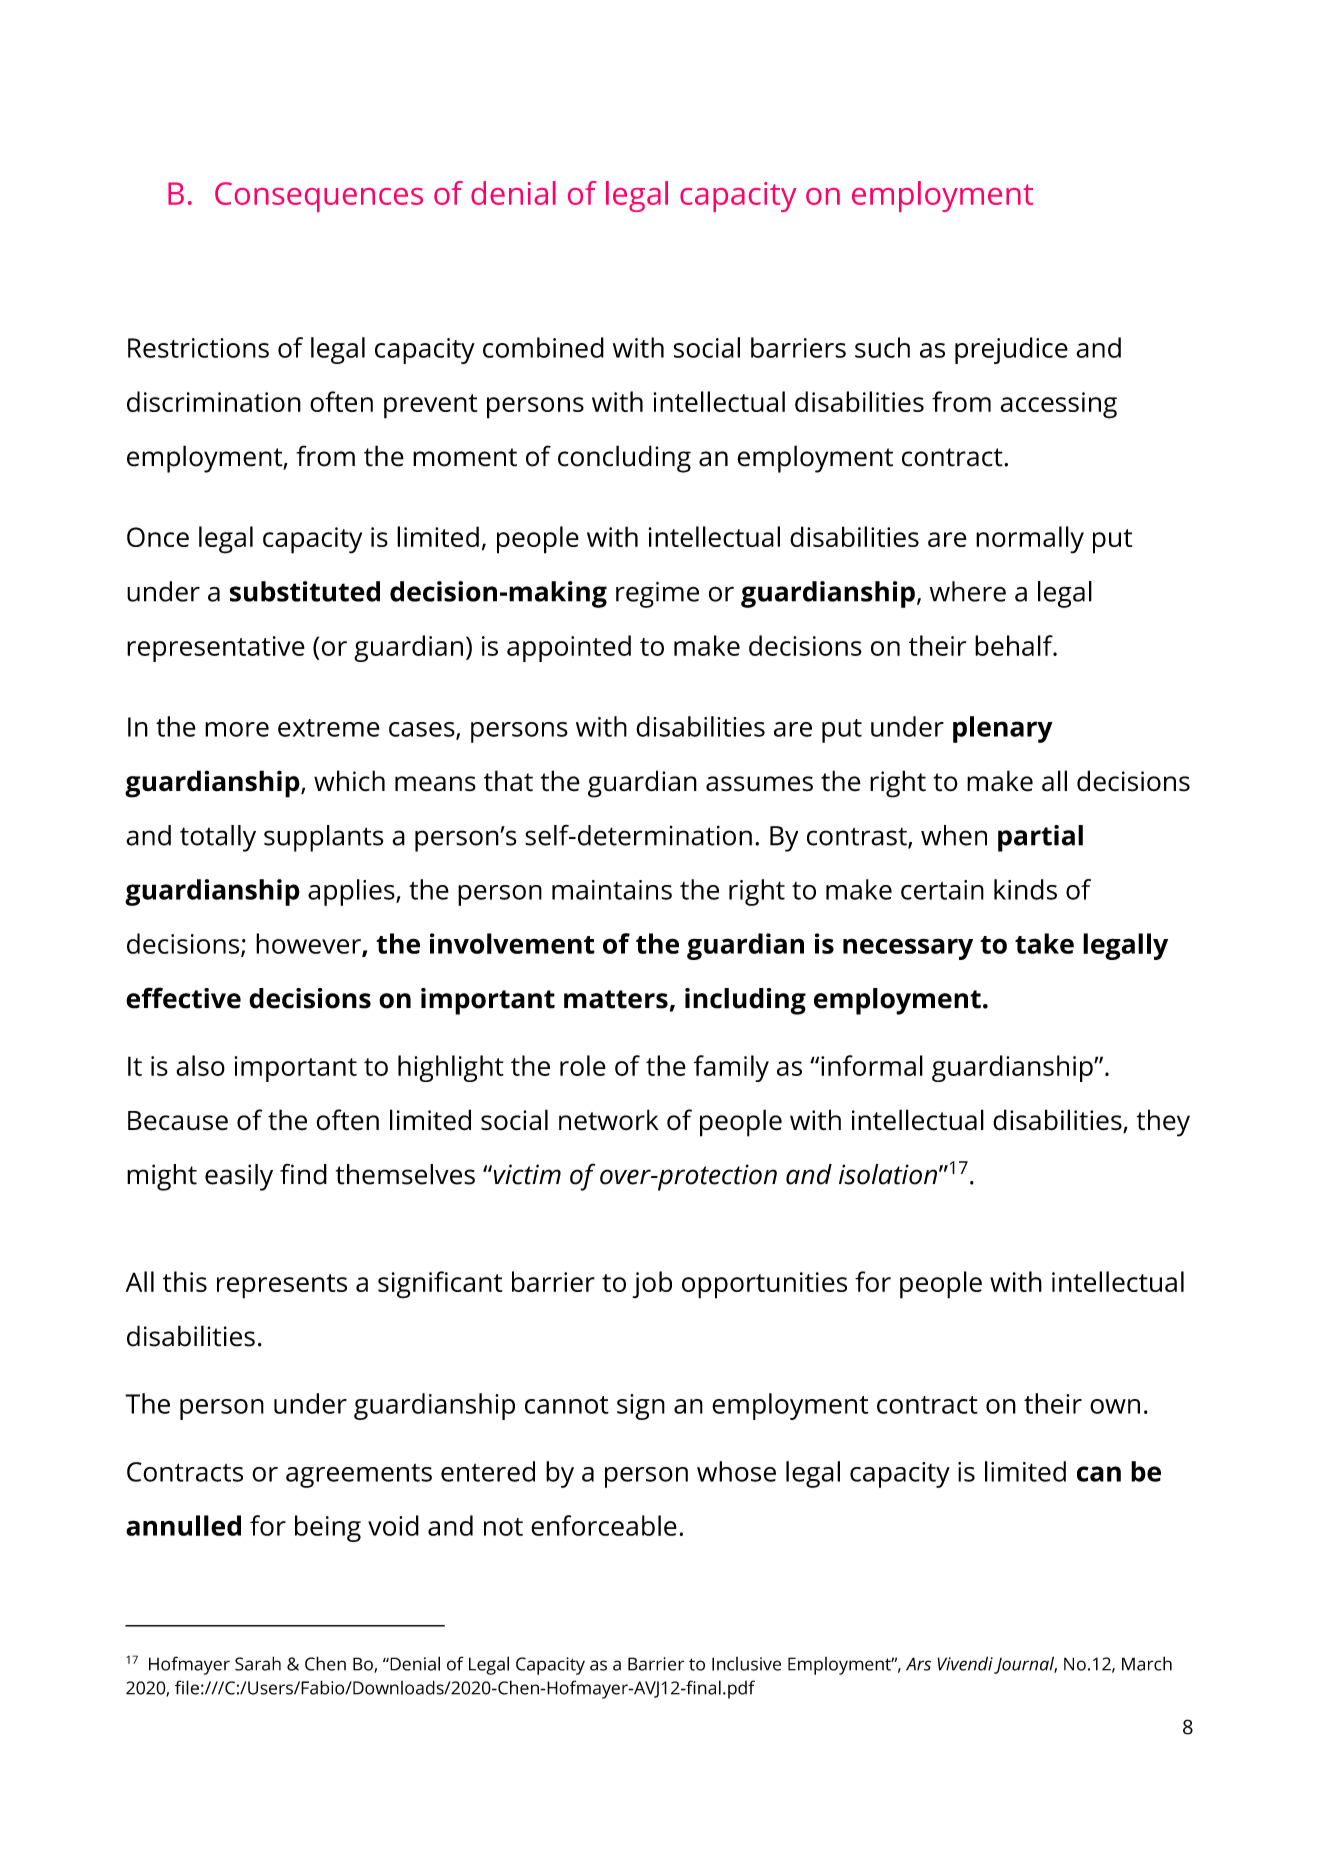  Describe the element at coordinates (1044, 943) in the screenshot. I see `take` at that location.
